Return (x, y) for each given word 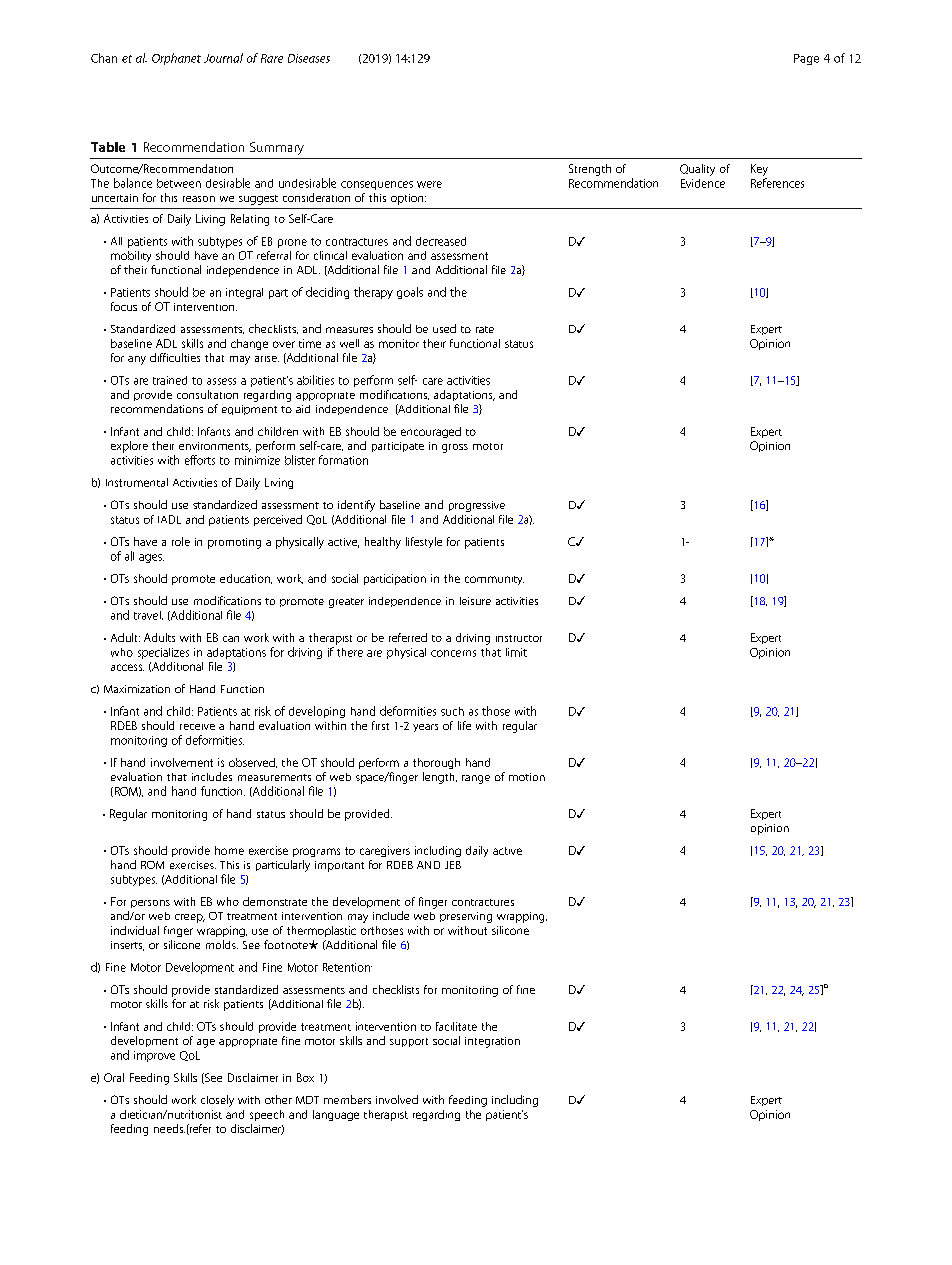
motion (527, 777)
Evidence (703, 183)
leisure (475, 601)
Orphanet (176, 59)
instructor (519, 638)
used (444, 328)
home (229, 850)
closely (217, 1101)
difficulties (175, 357)
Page (806, 59)
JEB (453, 865)
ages (151, 558)
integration (492, 1042)
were (429, 184)
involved (397, 1099)
